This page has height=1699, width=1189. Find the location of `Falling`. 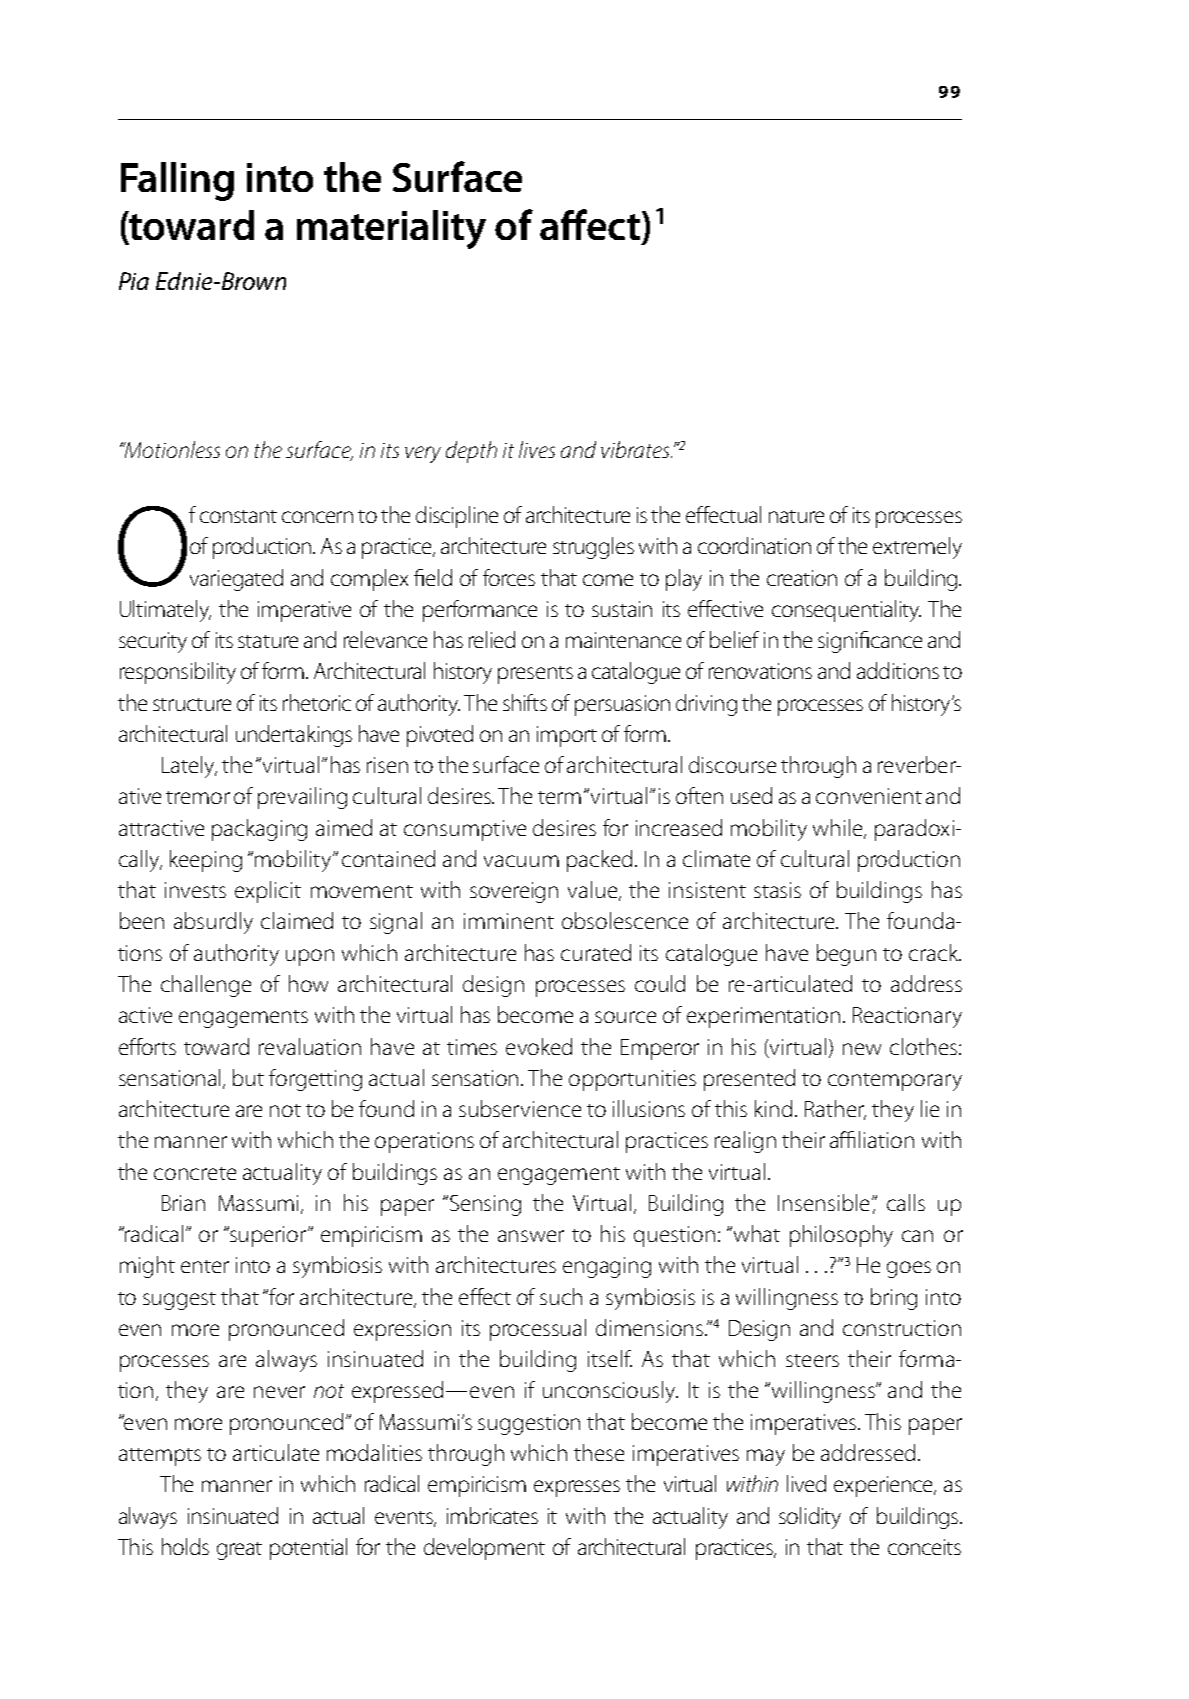

Falling is located at coordinates (177, 181).
